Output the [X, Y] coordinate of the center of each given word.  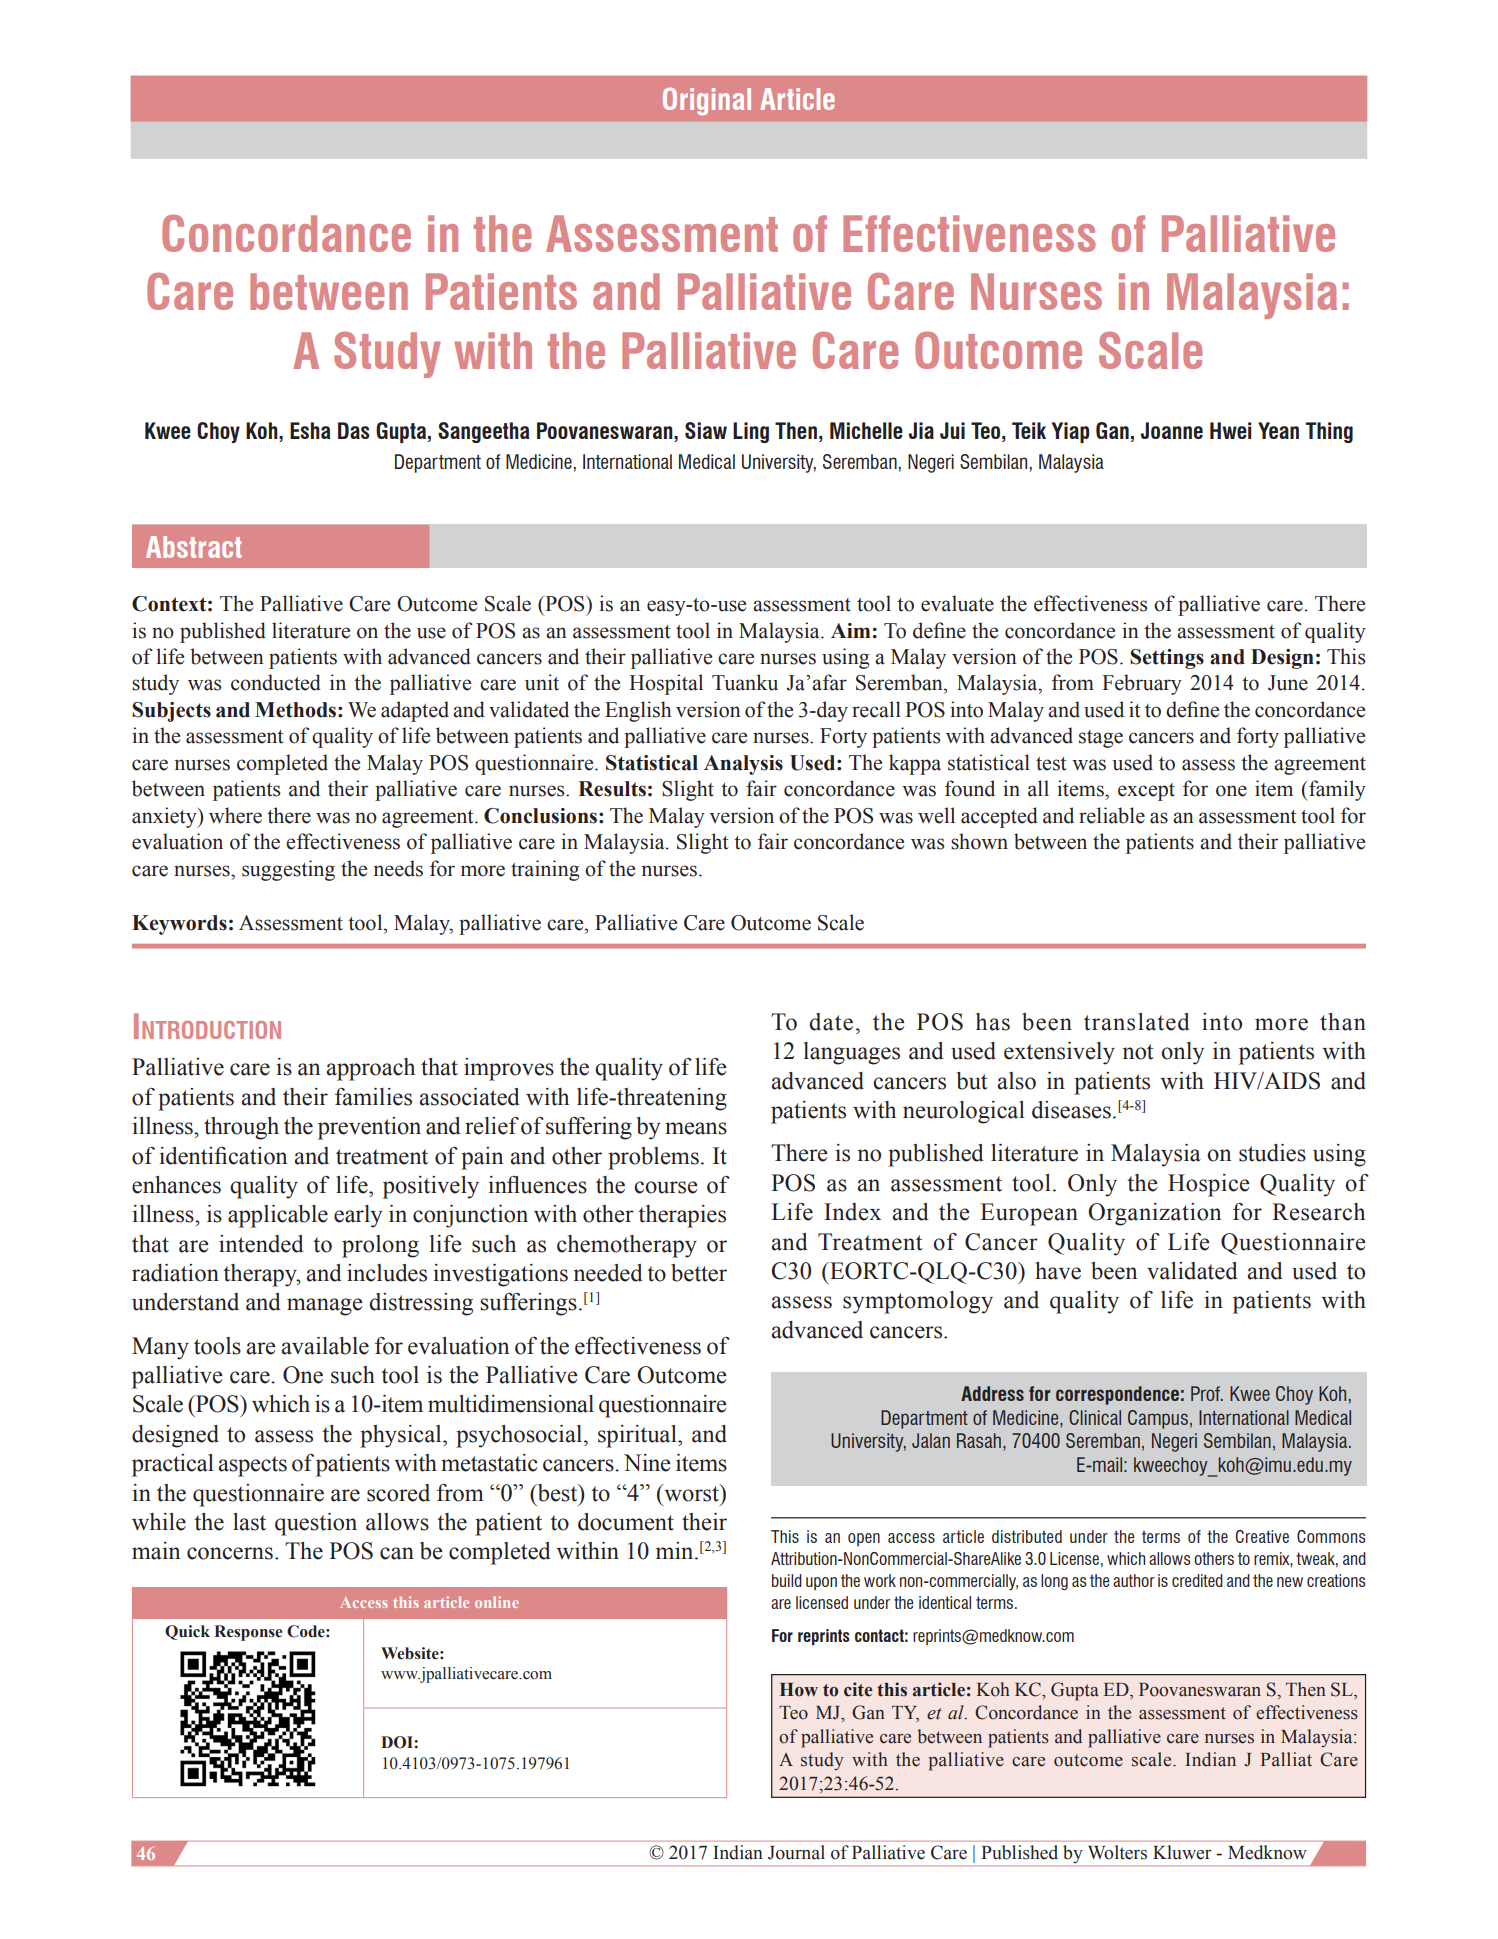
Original [707, 101]
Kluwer [1182, 1852]
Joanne [1172, 430]
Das [354, 430]
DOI [398, 1742]
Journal [796, 1852]
